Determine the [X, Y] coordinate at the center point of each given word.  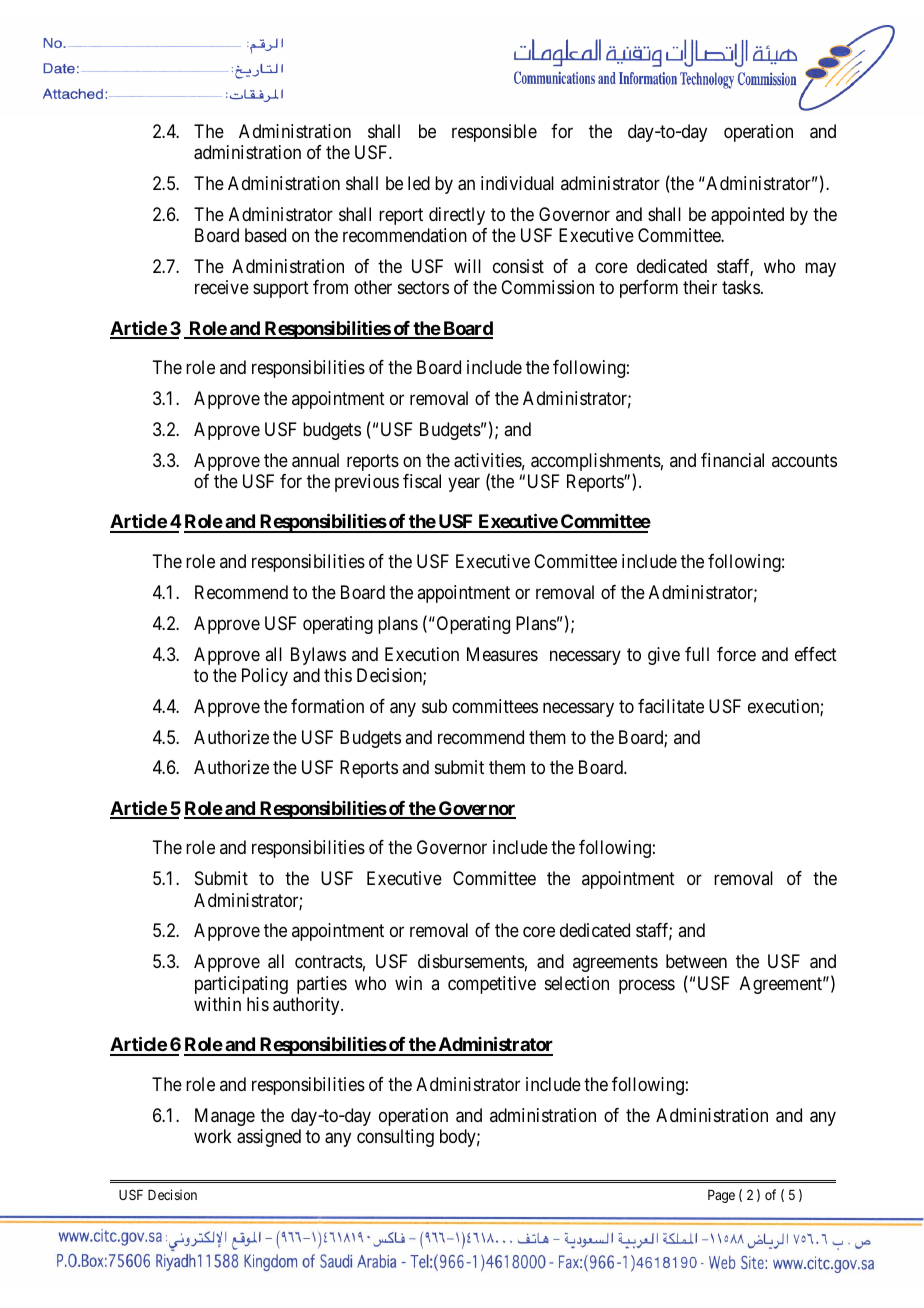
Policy [265, 677]
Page [721, 1196]
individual [517, 183]
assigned [269, 1138]
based [265, 235]
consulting [395, 1138]
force [736, 654]
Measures [502, 654]
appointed [747, 216]
